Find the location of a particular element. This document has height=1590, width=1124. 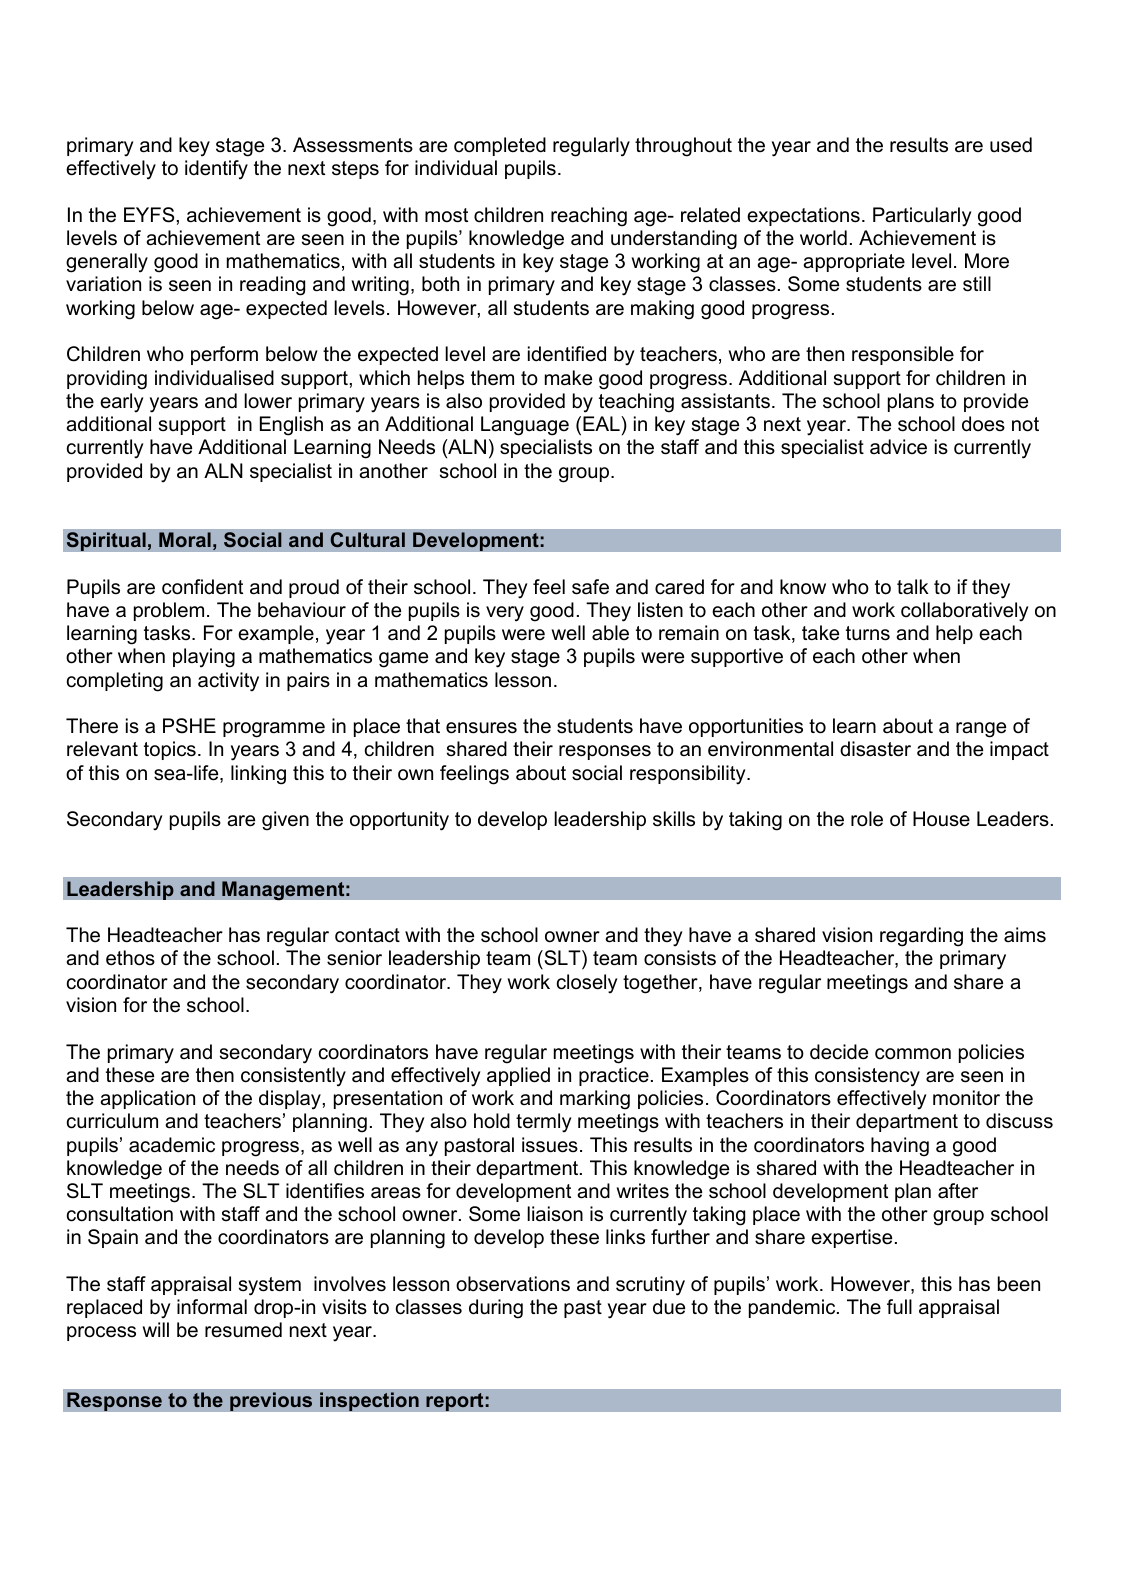

during is located at coordinates (496, 1309).
